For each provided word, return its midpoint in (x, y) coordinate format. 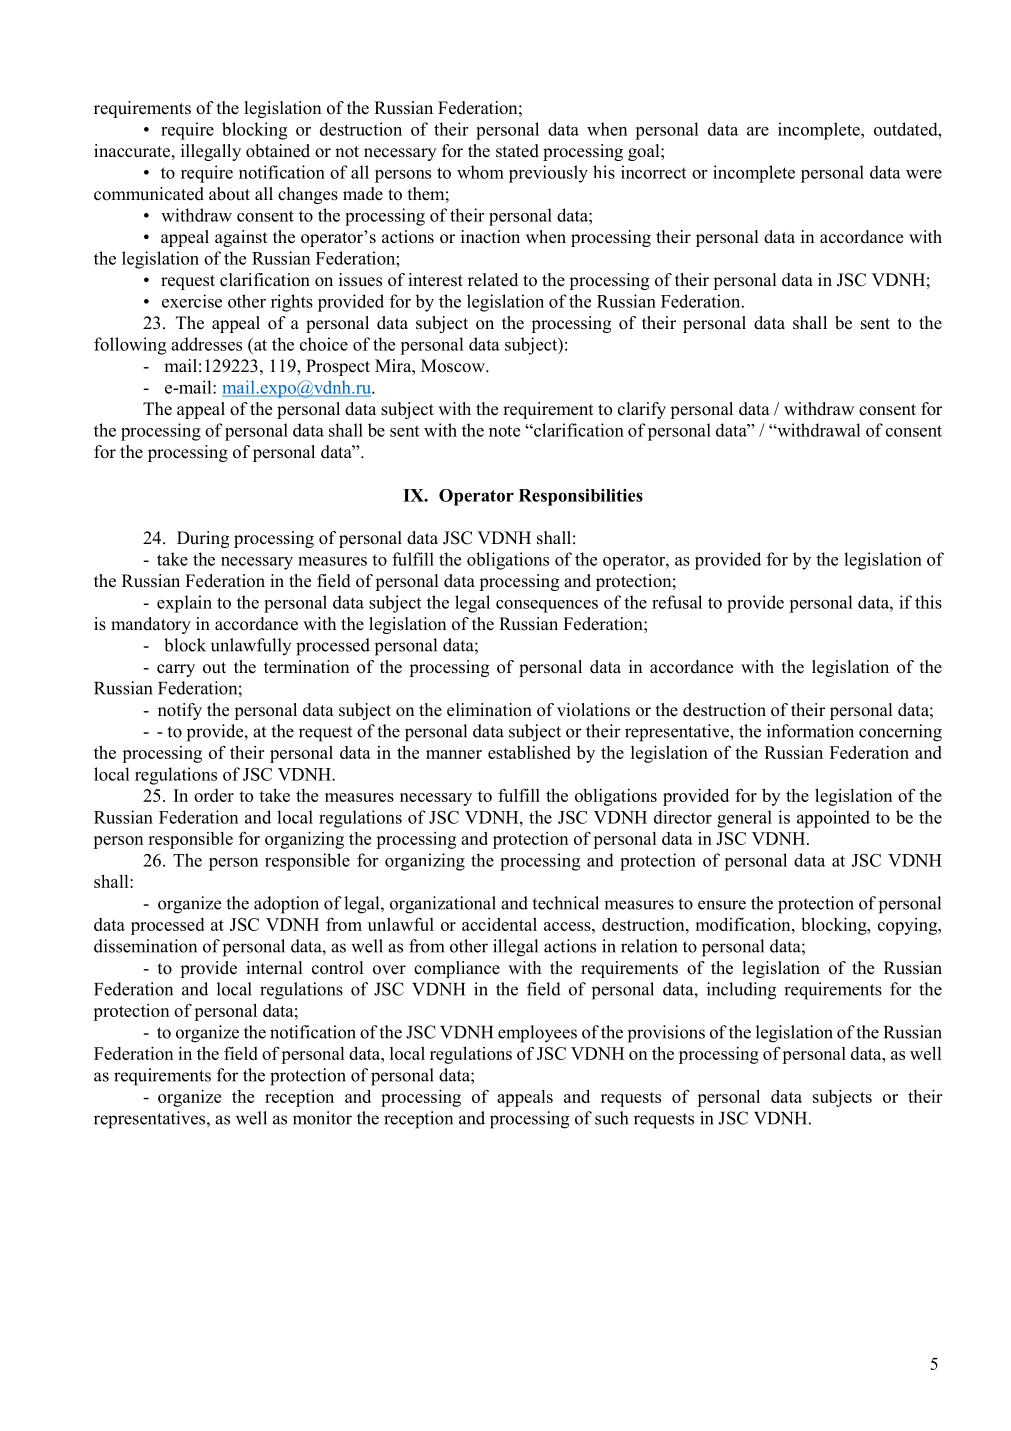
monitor (322, 1118)
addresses (206, 344)
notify (180, 711)
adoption (286, 905)
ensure (722, 905)
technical (565, 903)
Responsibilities (581, 497)
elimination (489, 710)
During (203, 539)
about (229, 194)
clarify (642, 410)
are (758, 131)
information (810, 731)
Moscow (454, 366)
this (928, 602)
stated (517, 151)
